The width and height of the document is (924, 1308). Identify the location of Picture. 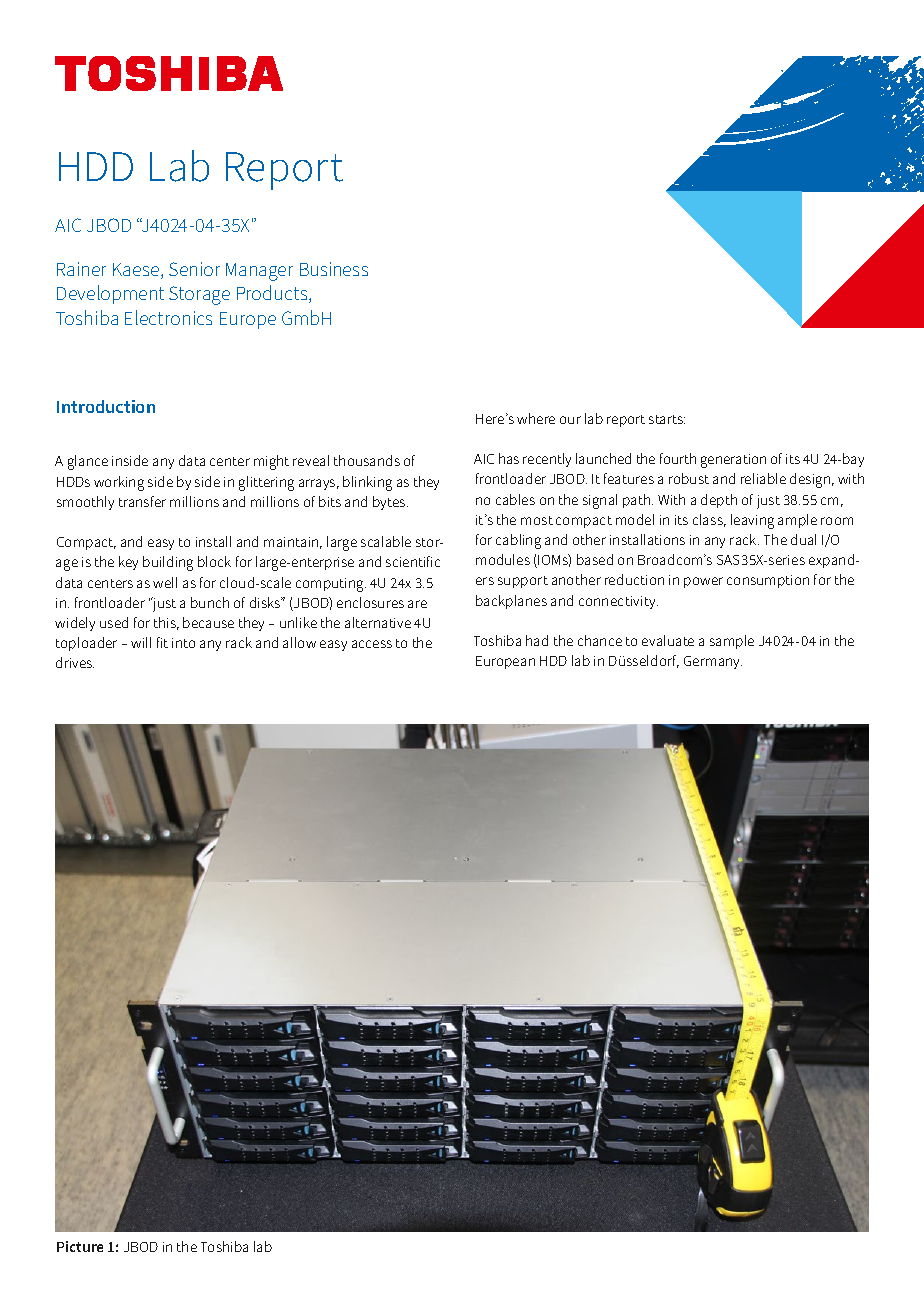
(80, 1246).
